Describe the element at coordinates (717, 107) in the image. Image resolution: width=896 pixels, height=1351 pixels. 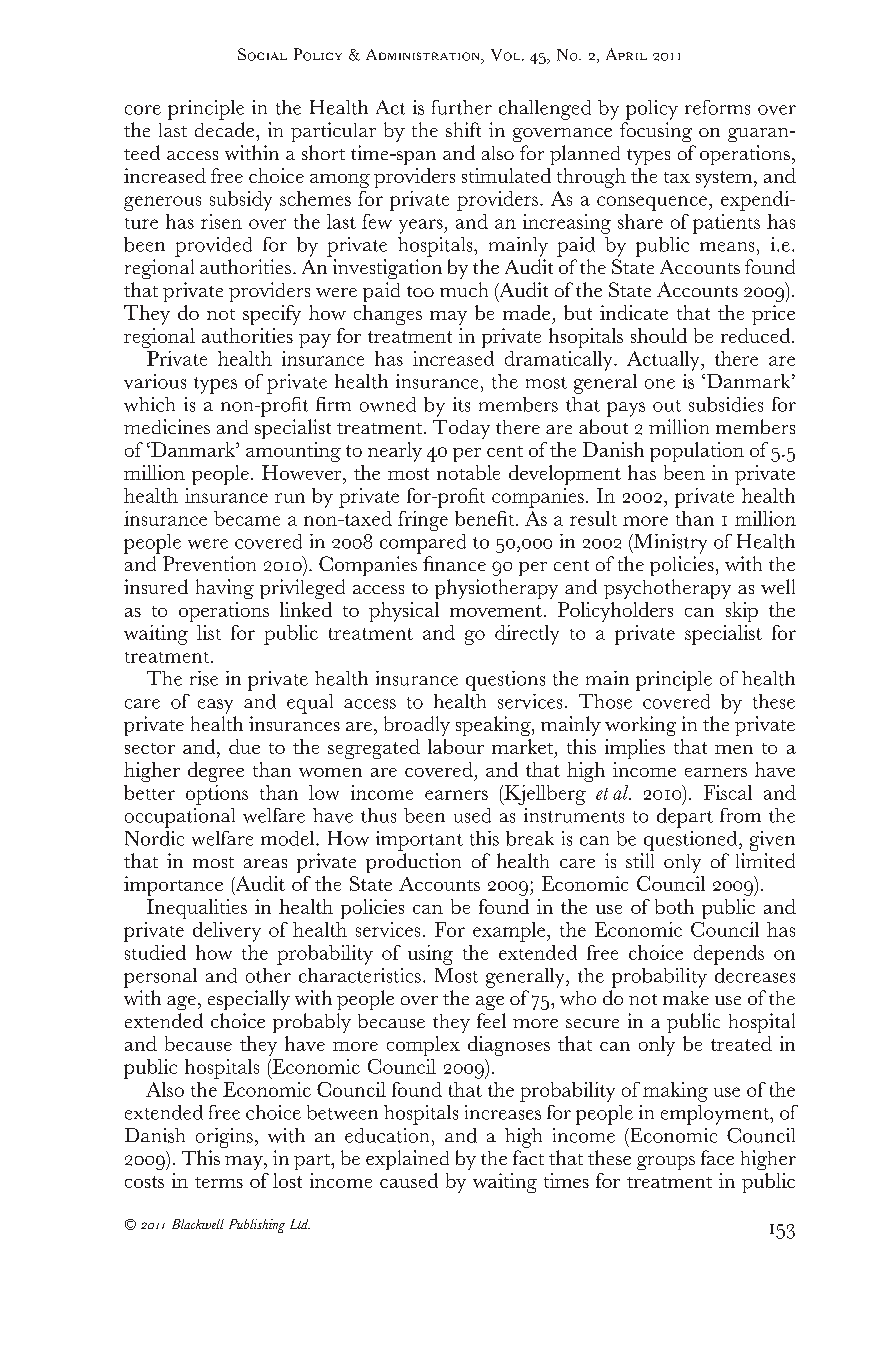
I see `reforms` at that location.
